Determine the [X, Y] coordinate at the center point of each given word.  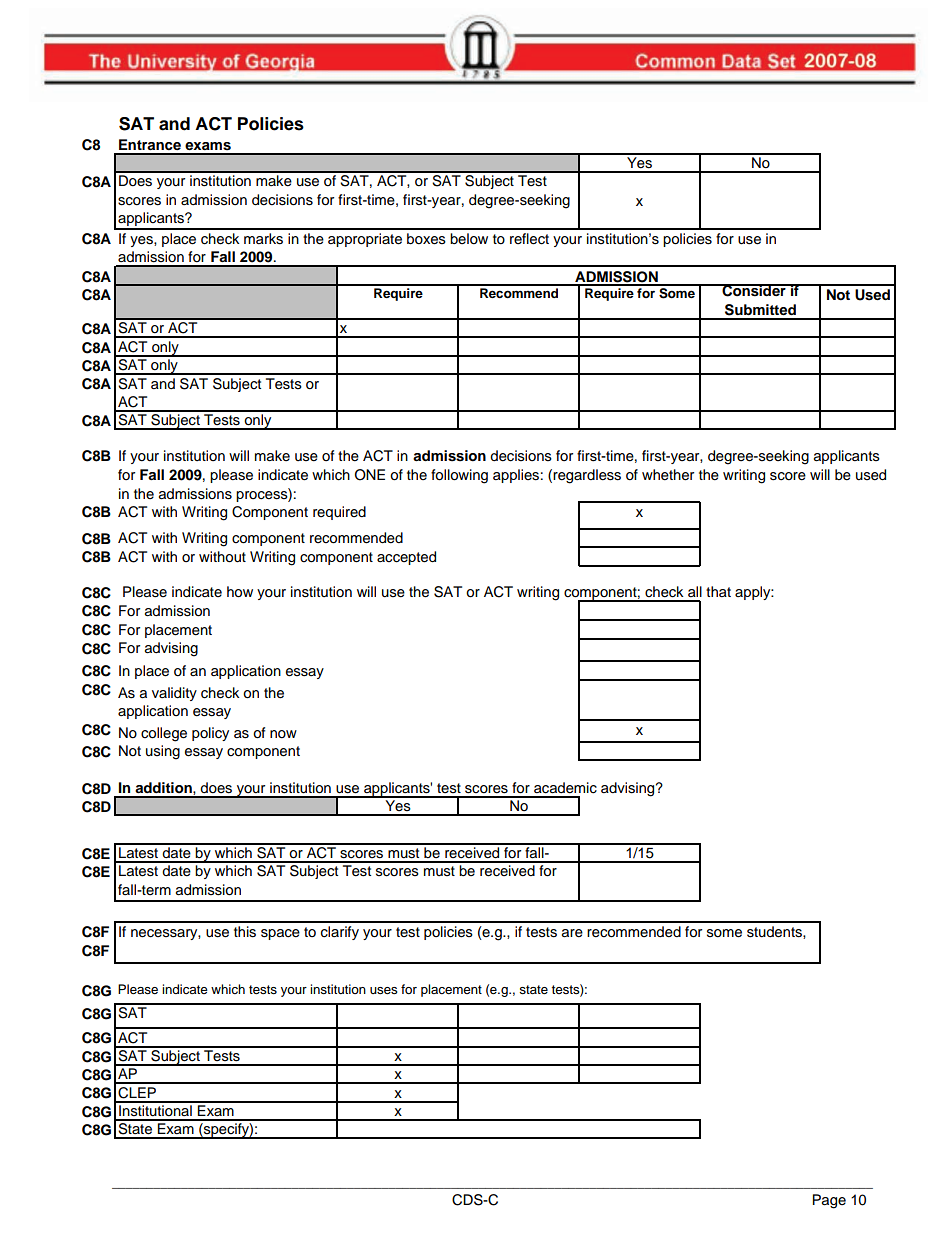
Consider [754, 290]
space [280, 934]
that [718, 591]
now [283, 734]
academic [565, 788]
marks [263, 239]
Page [829, 1201]
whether [668, 475]
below [469, 239]
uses [384, 990]
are [572, 933]
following [459, 476]
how [240, 592]
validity [174, 694]
